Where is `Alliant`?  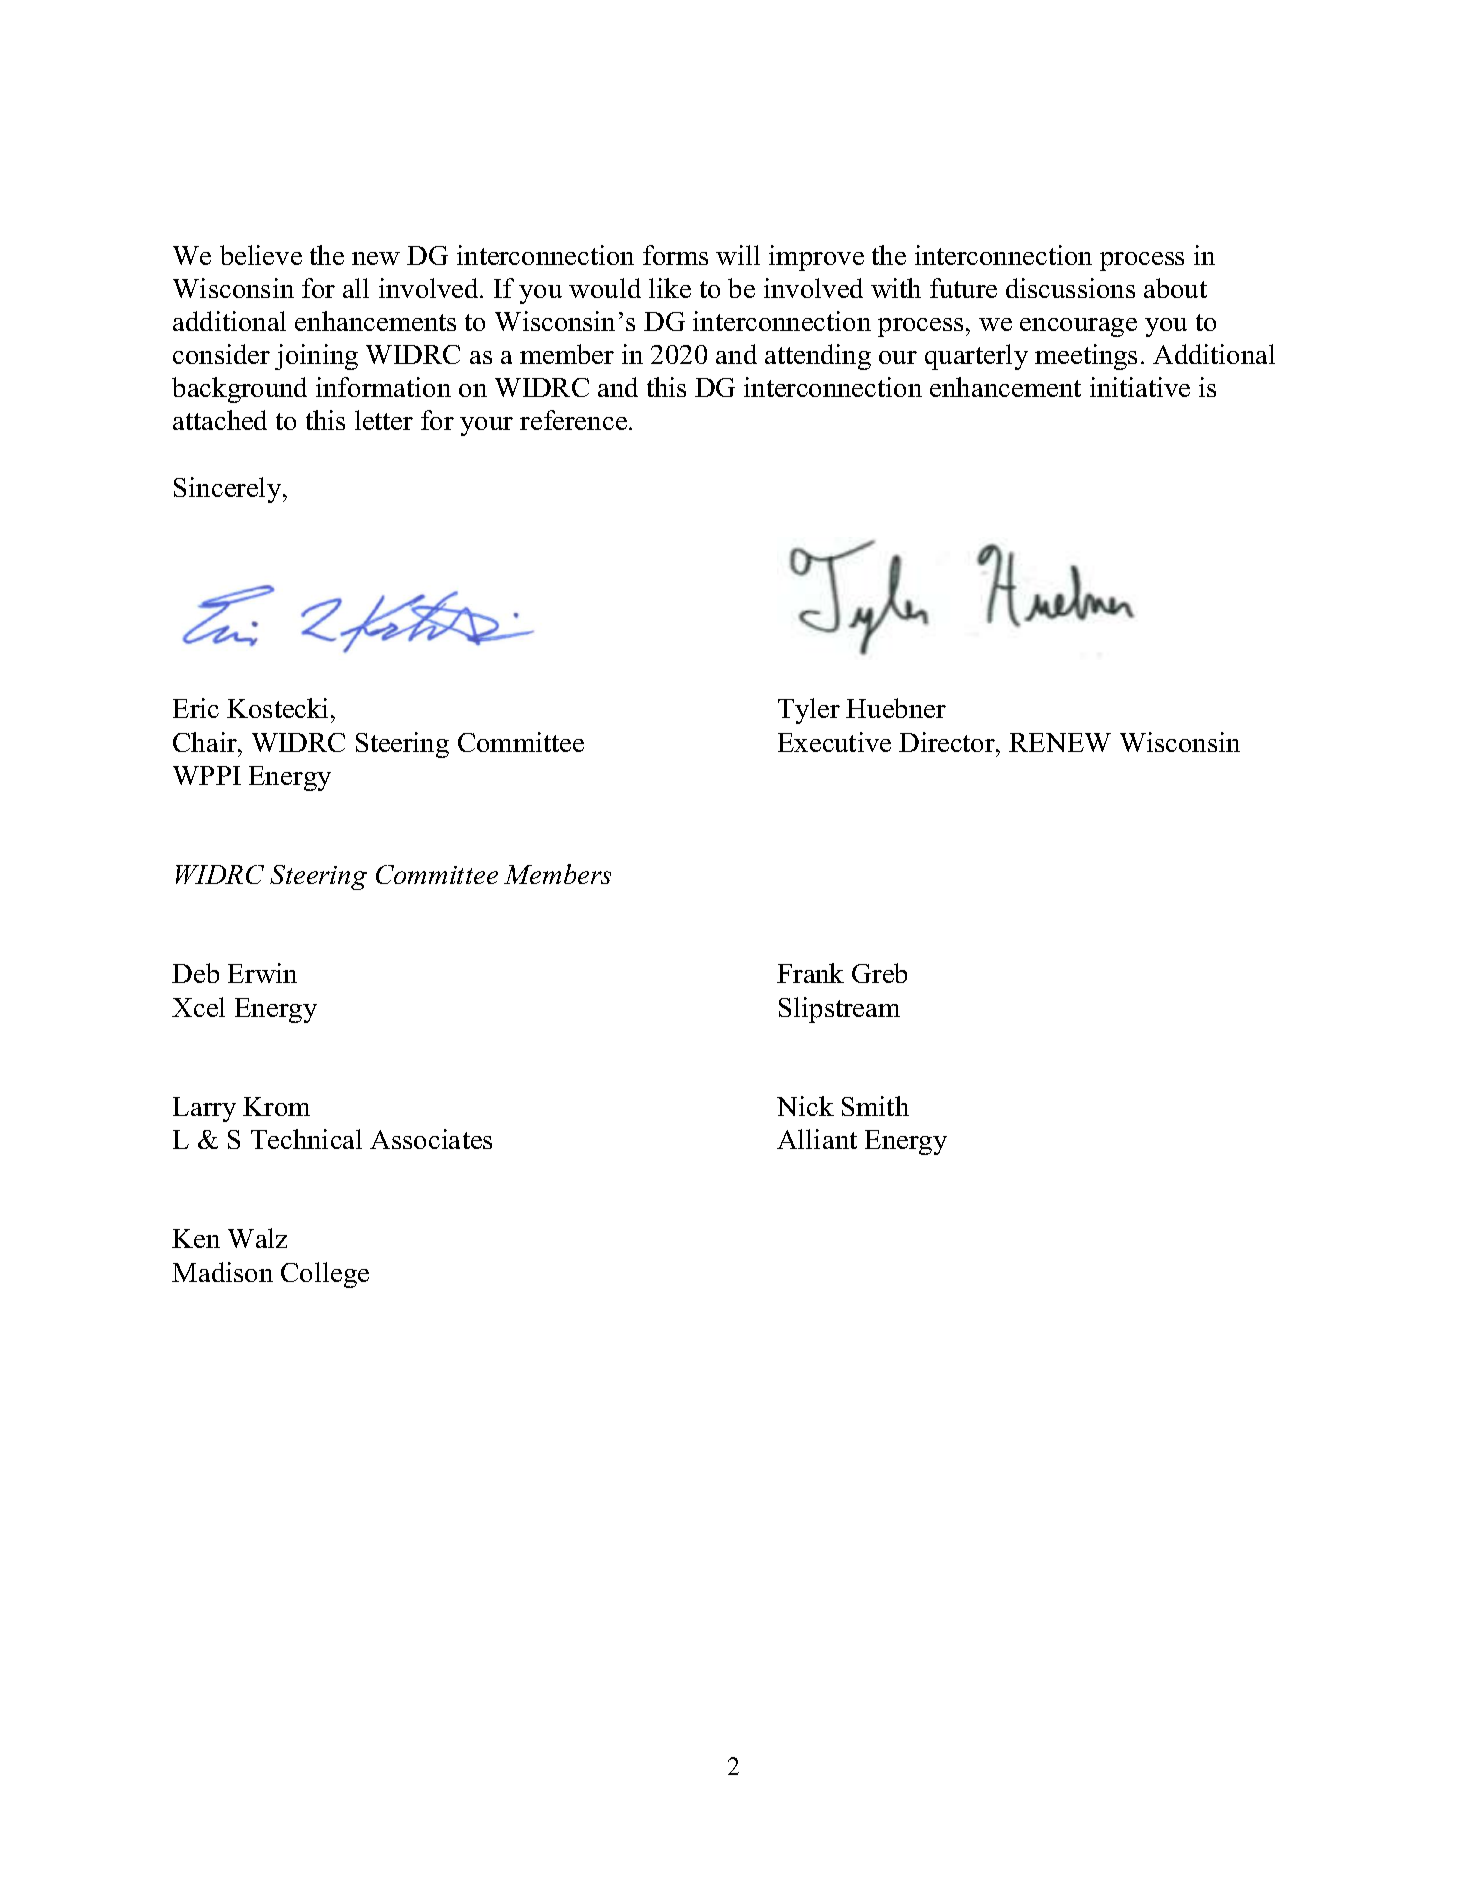 Alliant is located at coordinates (817, 1139).
